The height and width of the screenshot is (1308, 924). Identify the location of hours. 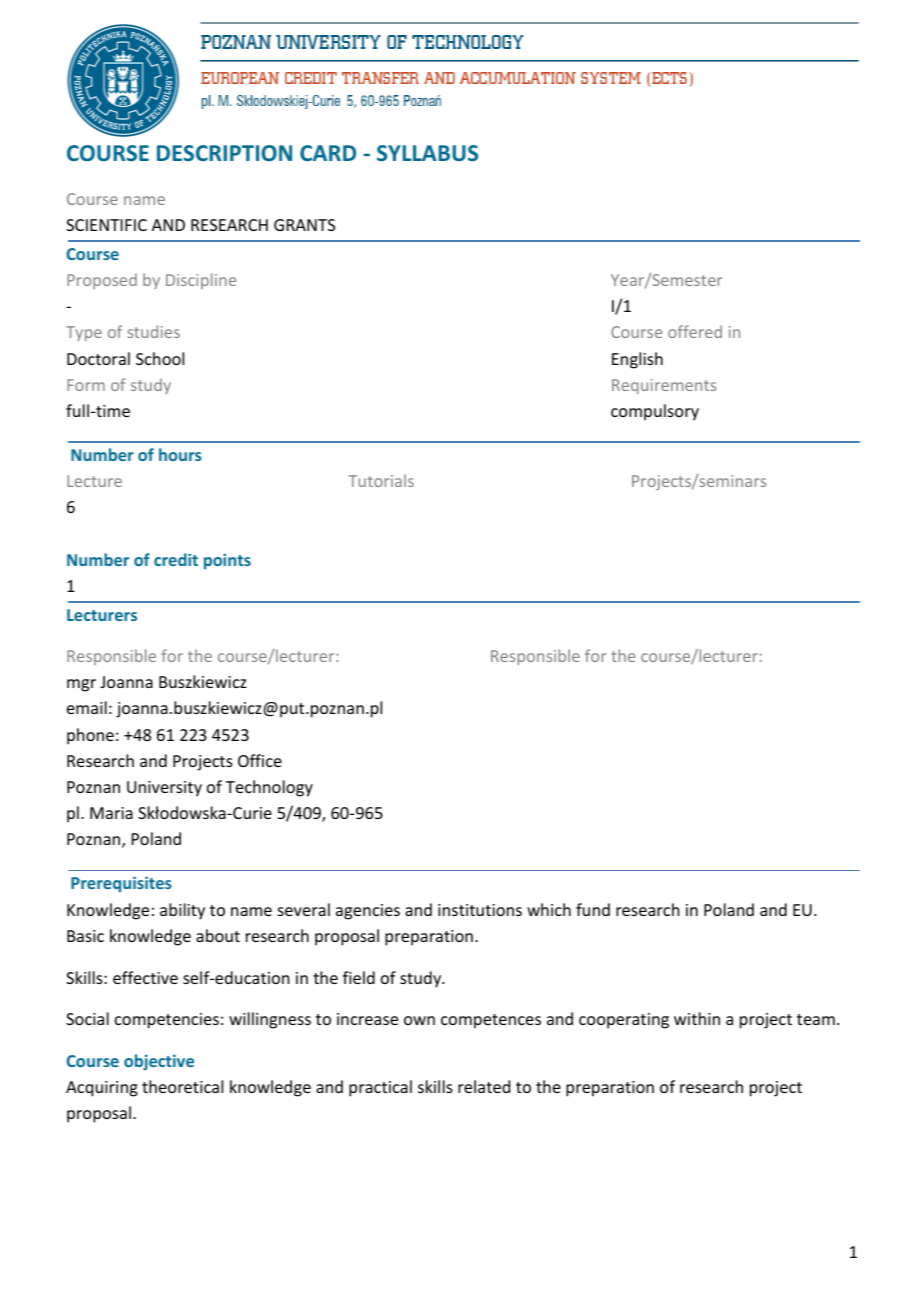
(180, 454).
